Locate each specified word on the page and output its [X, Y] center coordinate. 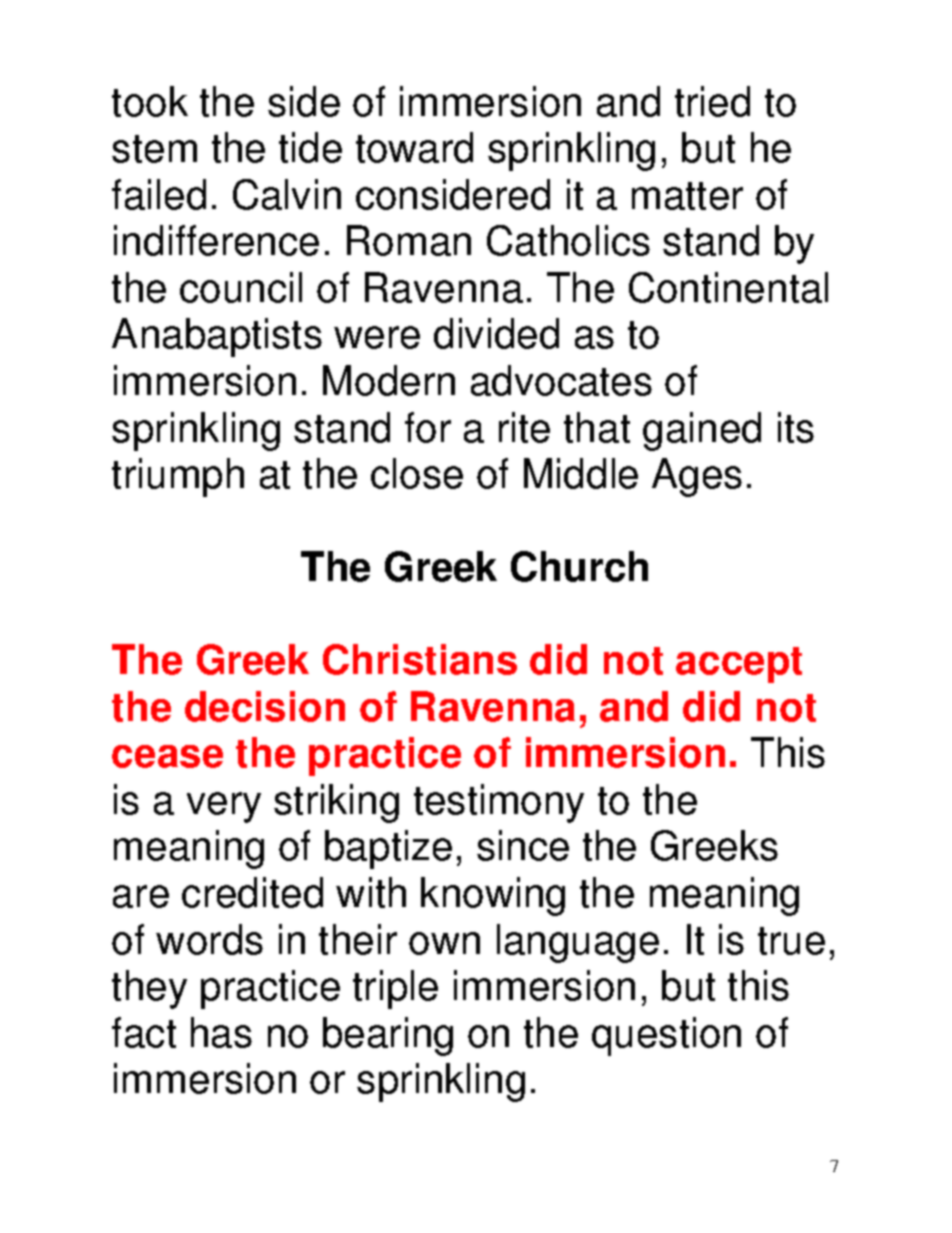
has [221, 1032]
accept [739, 665]
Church [579, 566]
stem [154, 149]
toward [414, 147]
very [224, 807]
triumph [178, 477]
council [241, 287]
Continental [728, 287]
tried [712, 101]
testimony [499, 803]
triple [395, 989]
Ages [697, 477]
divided [496, 333]
